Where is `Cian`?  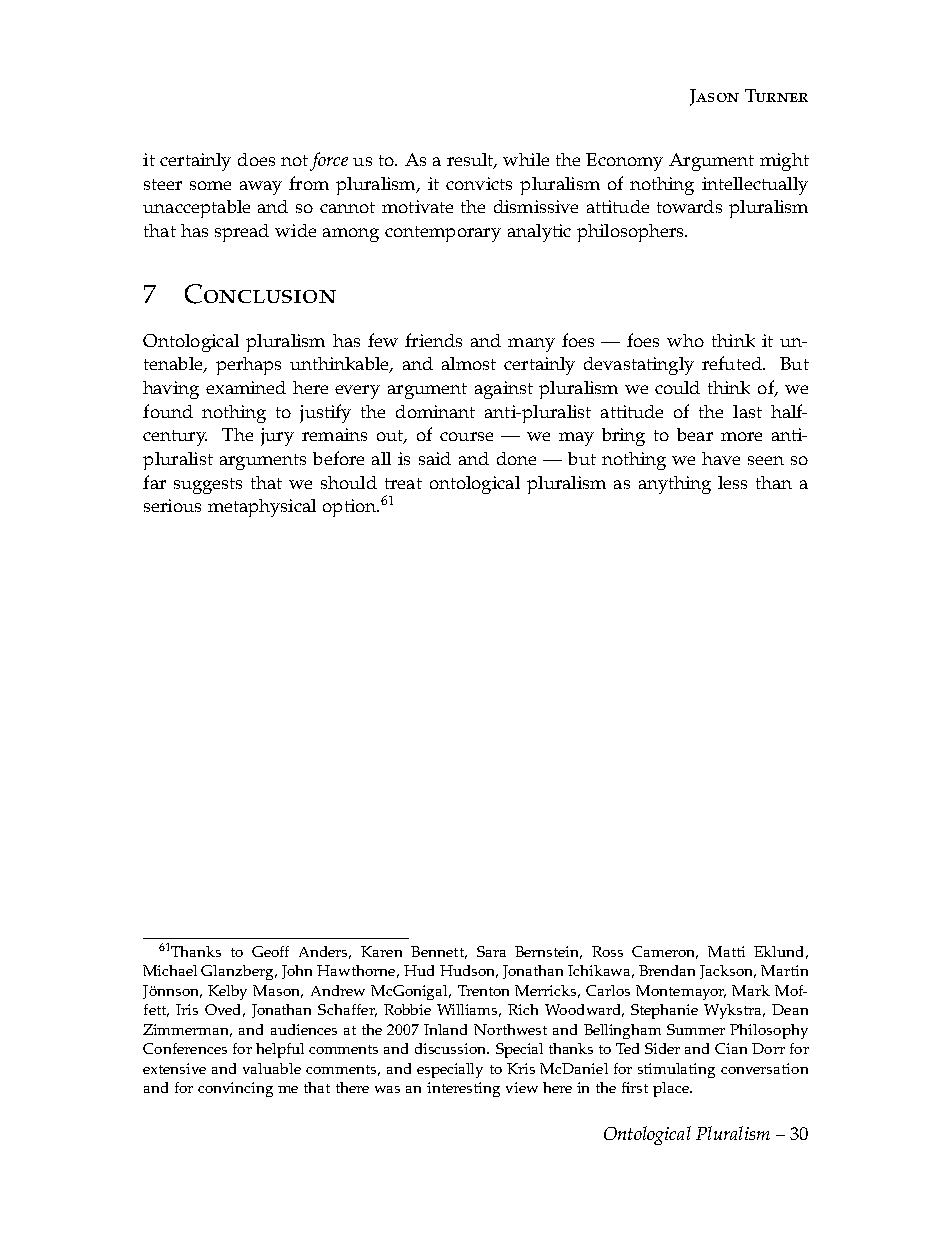
Cian is located at coordinates (731, 1048).
